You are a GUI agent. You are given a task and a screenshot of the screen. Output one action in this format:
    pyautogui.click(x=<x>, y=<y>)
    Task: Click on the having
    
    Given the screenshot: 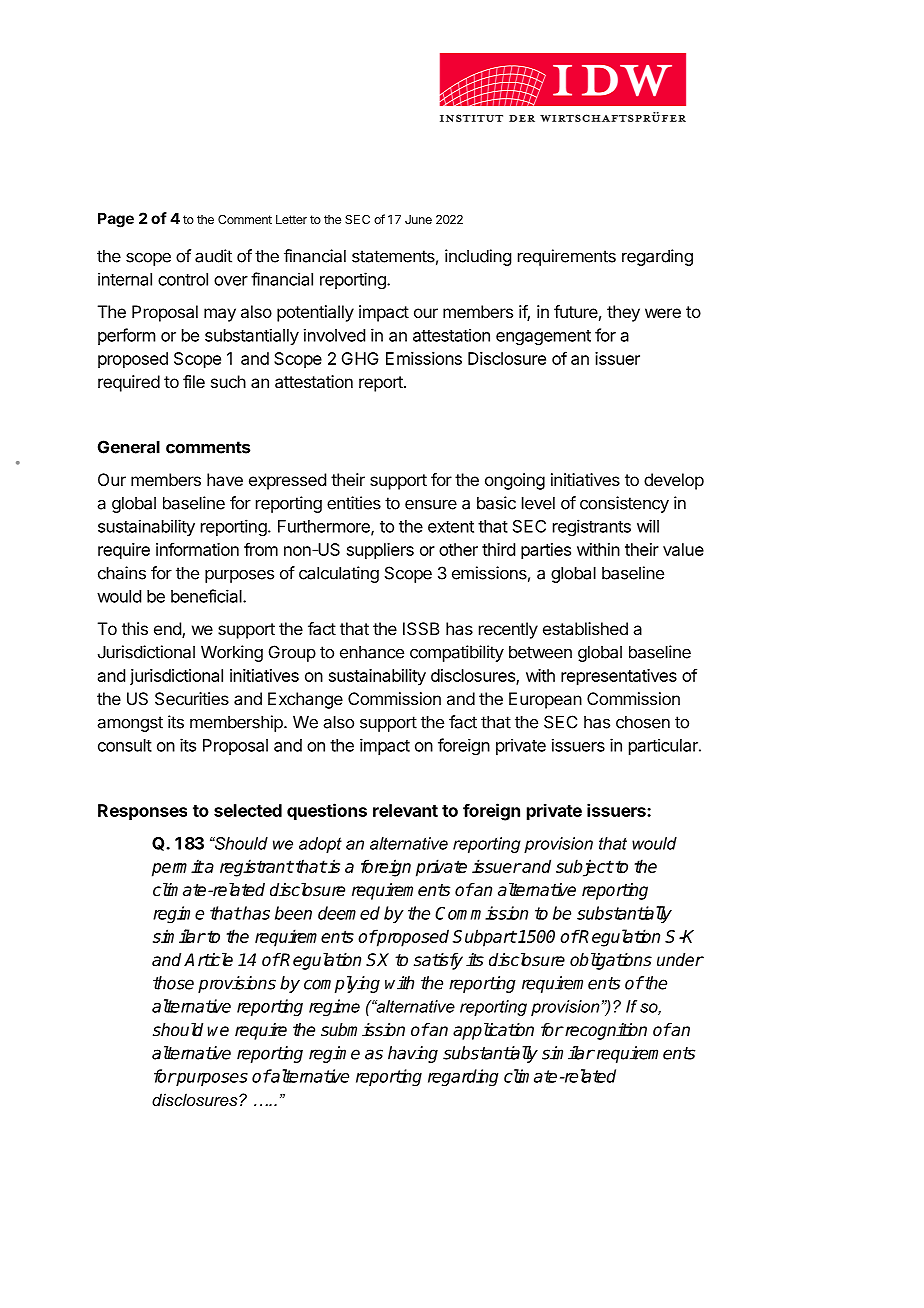 What is the action you would take?
    pyautogui.click(x=413, y=1054)
